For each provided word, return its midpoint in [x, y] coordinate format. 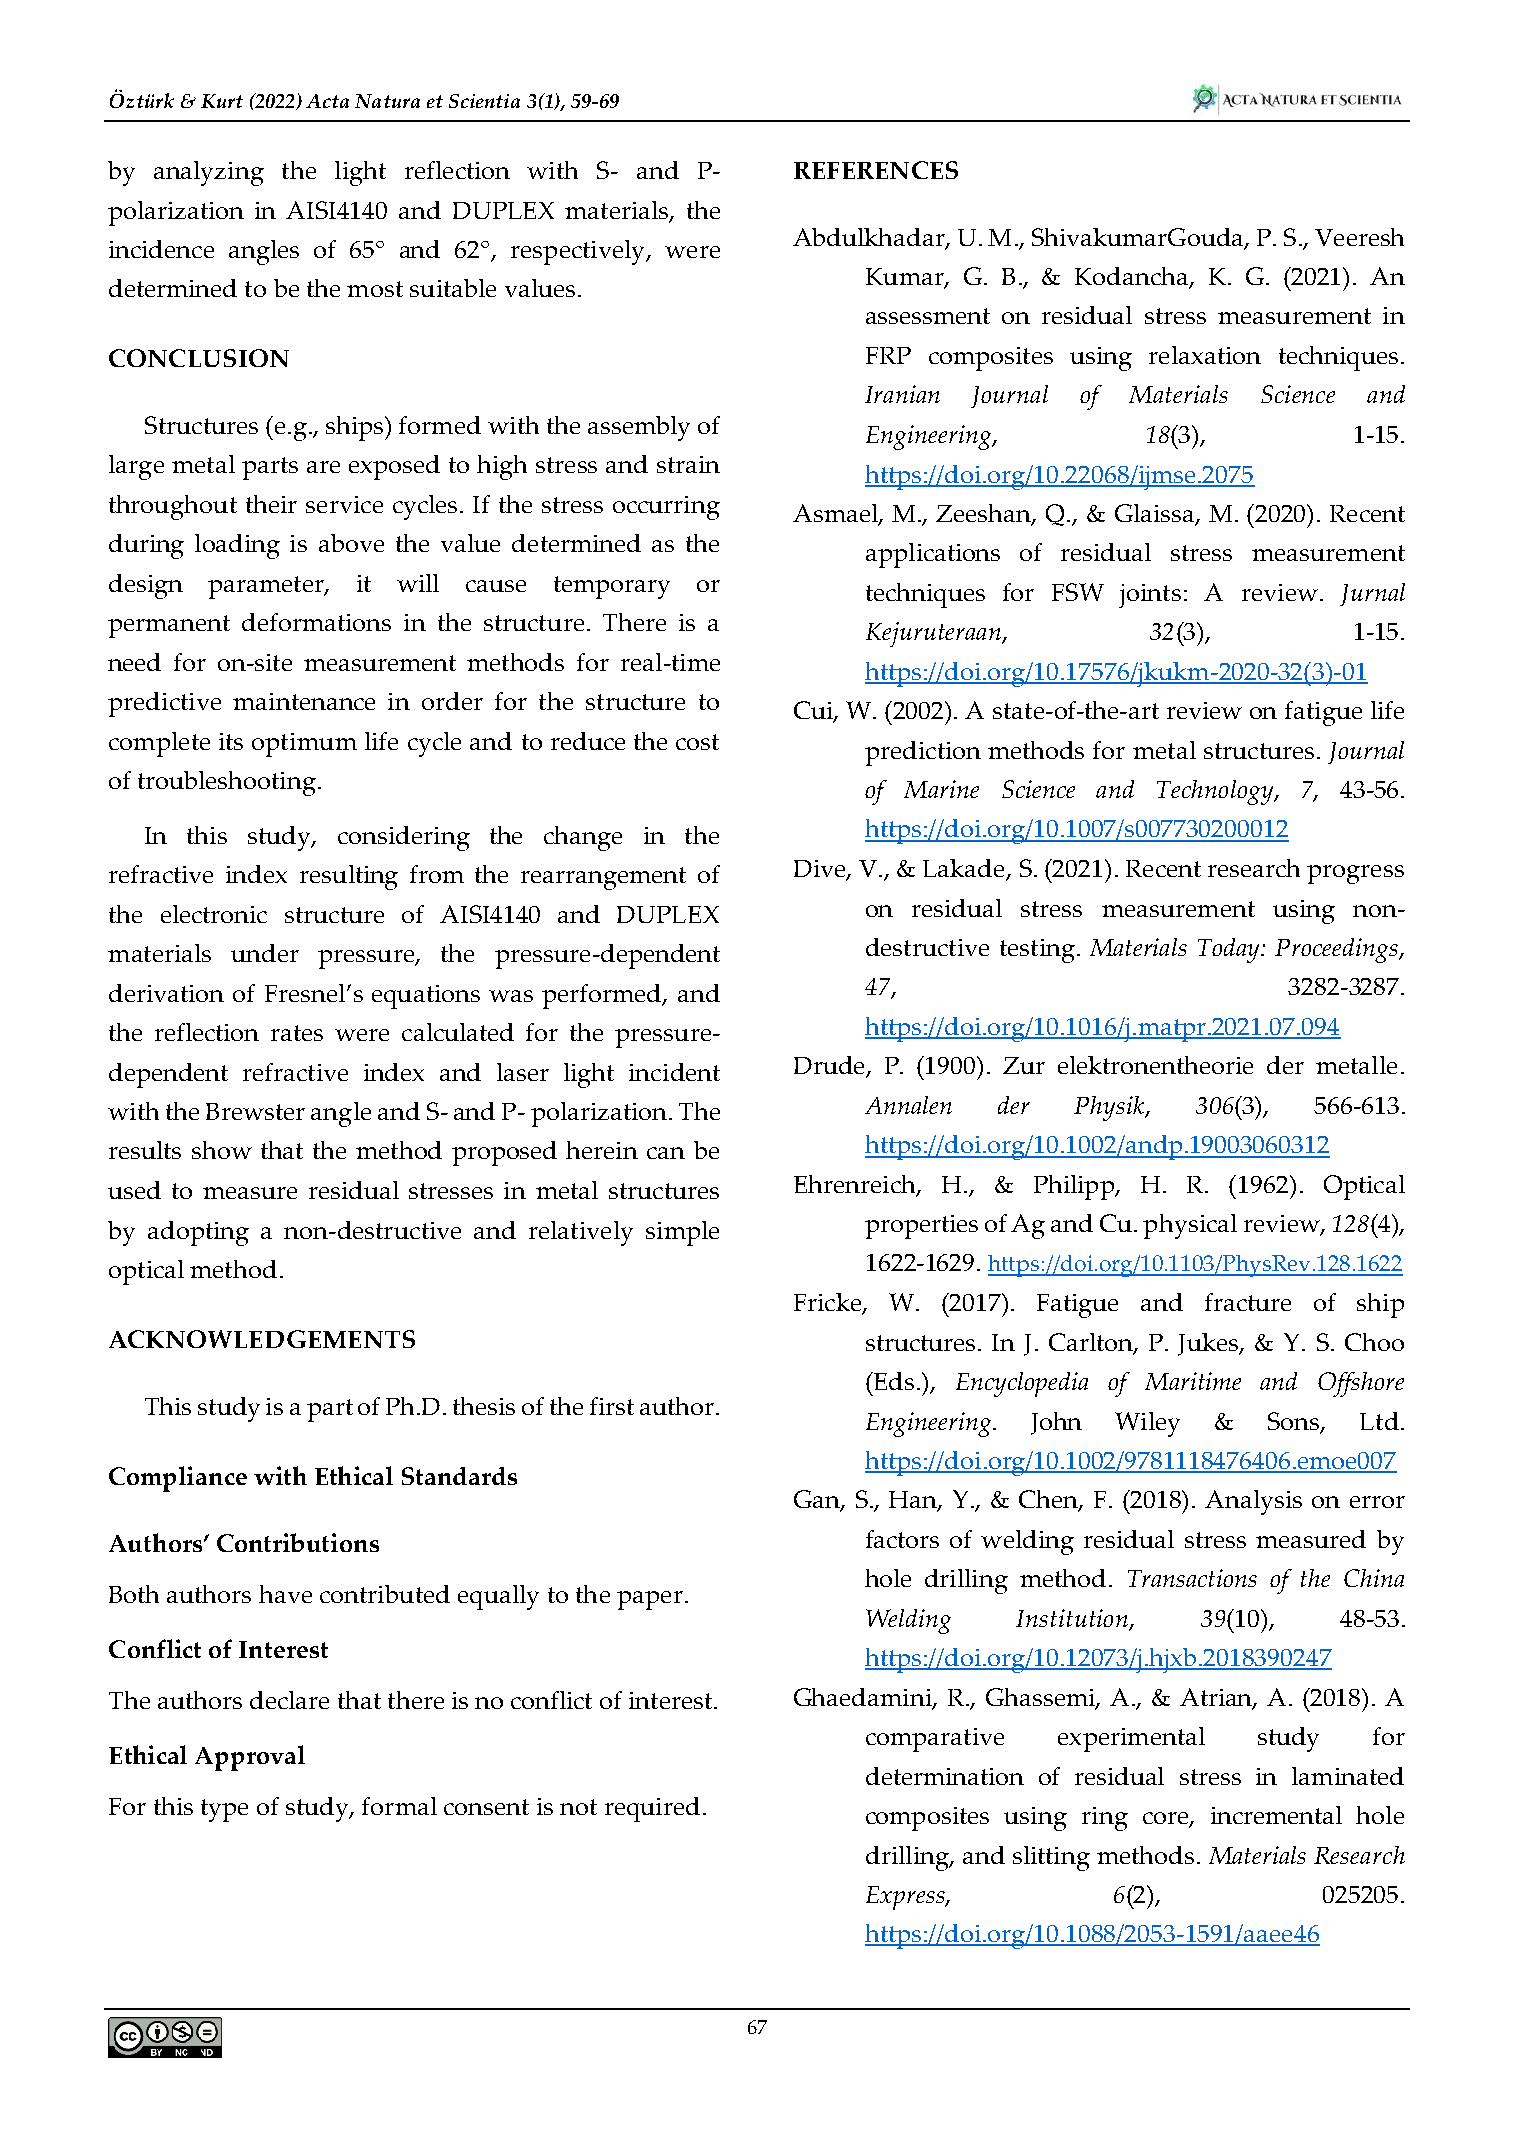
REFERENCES [876, 170]
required [652, 1809]
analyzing [209, 173]
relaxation [1205, 355]
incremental [1276, 1815]
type [224, 1810]
